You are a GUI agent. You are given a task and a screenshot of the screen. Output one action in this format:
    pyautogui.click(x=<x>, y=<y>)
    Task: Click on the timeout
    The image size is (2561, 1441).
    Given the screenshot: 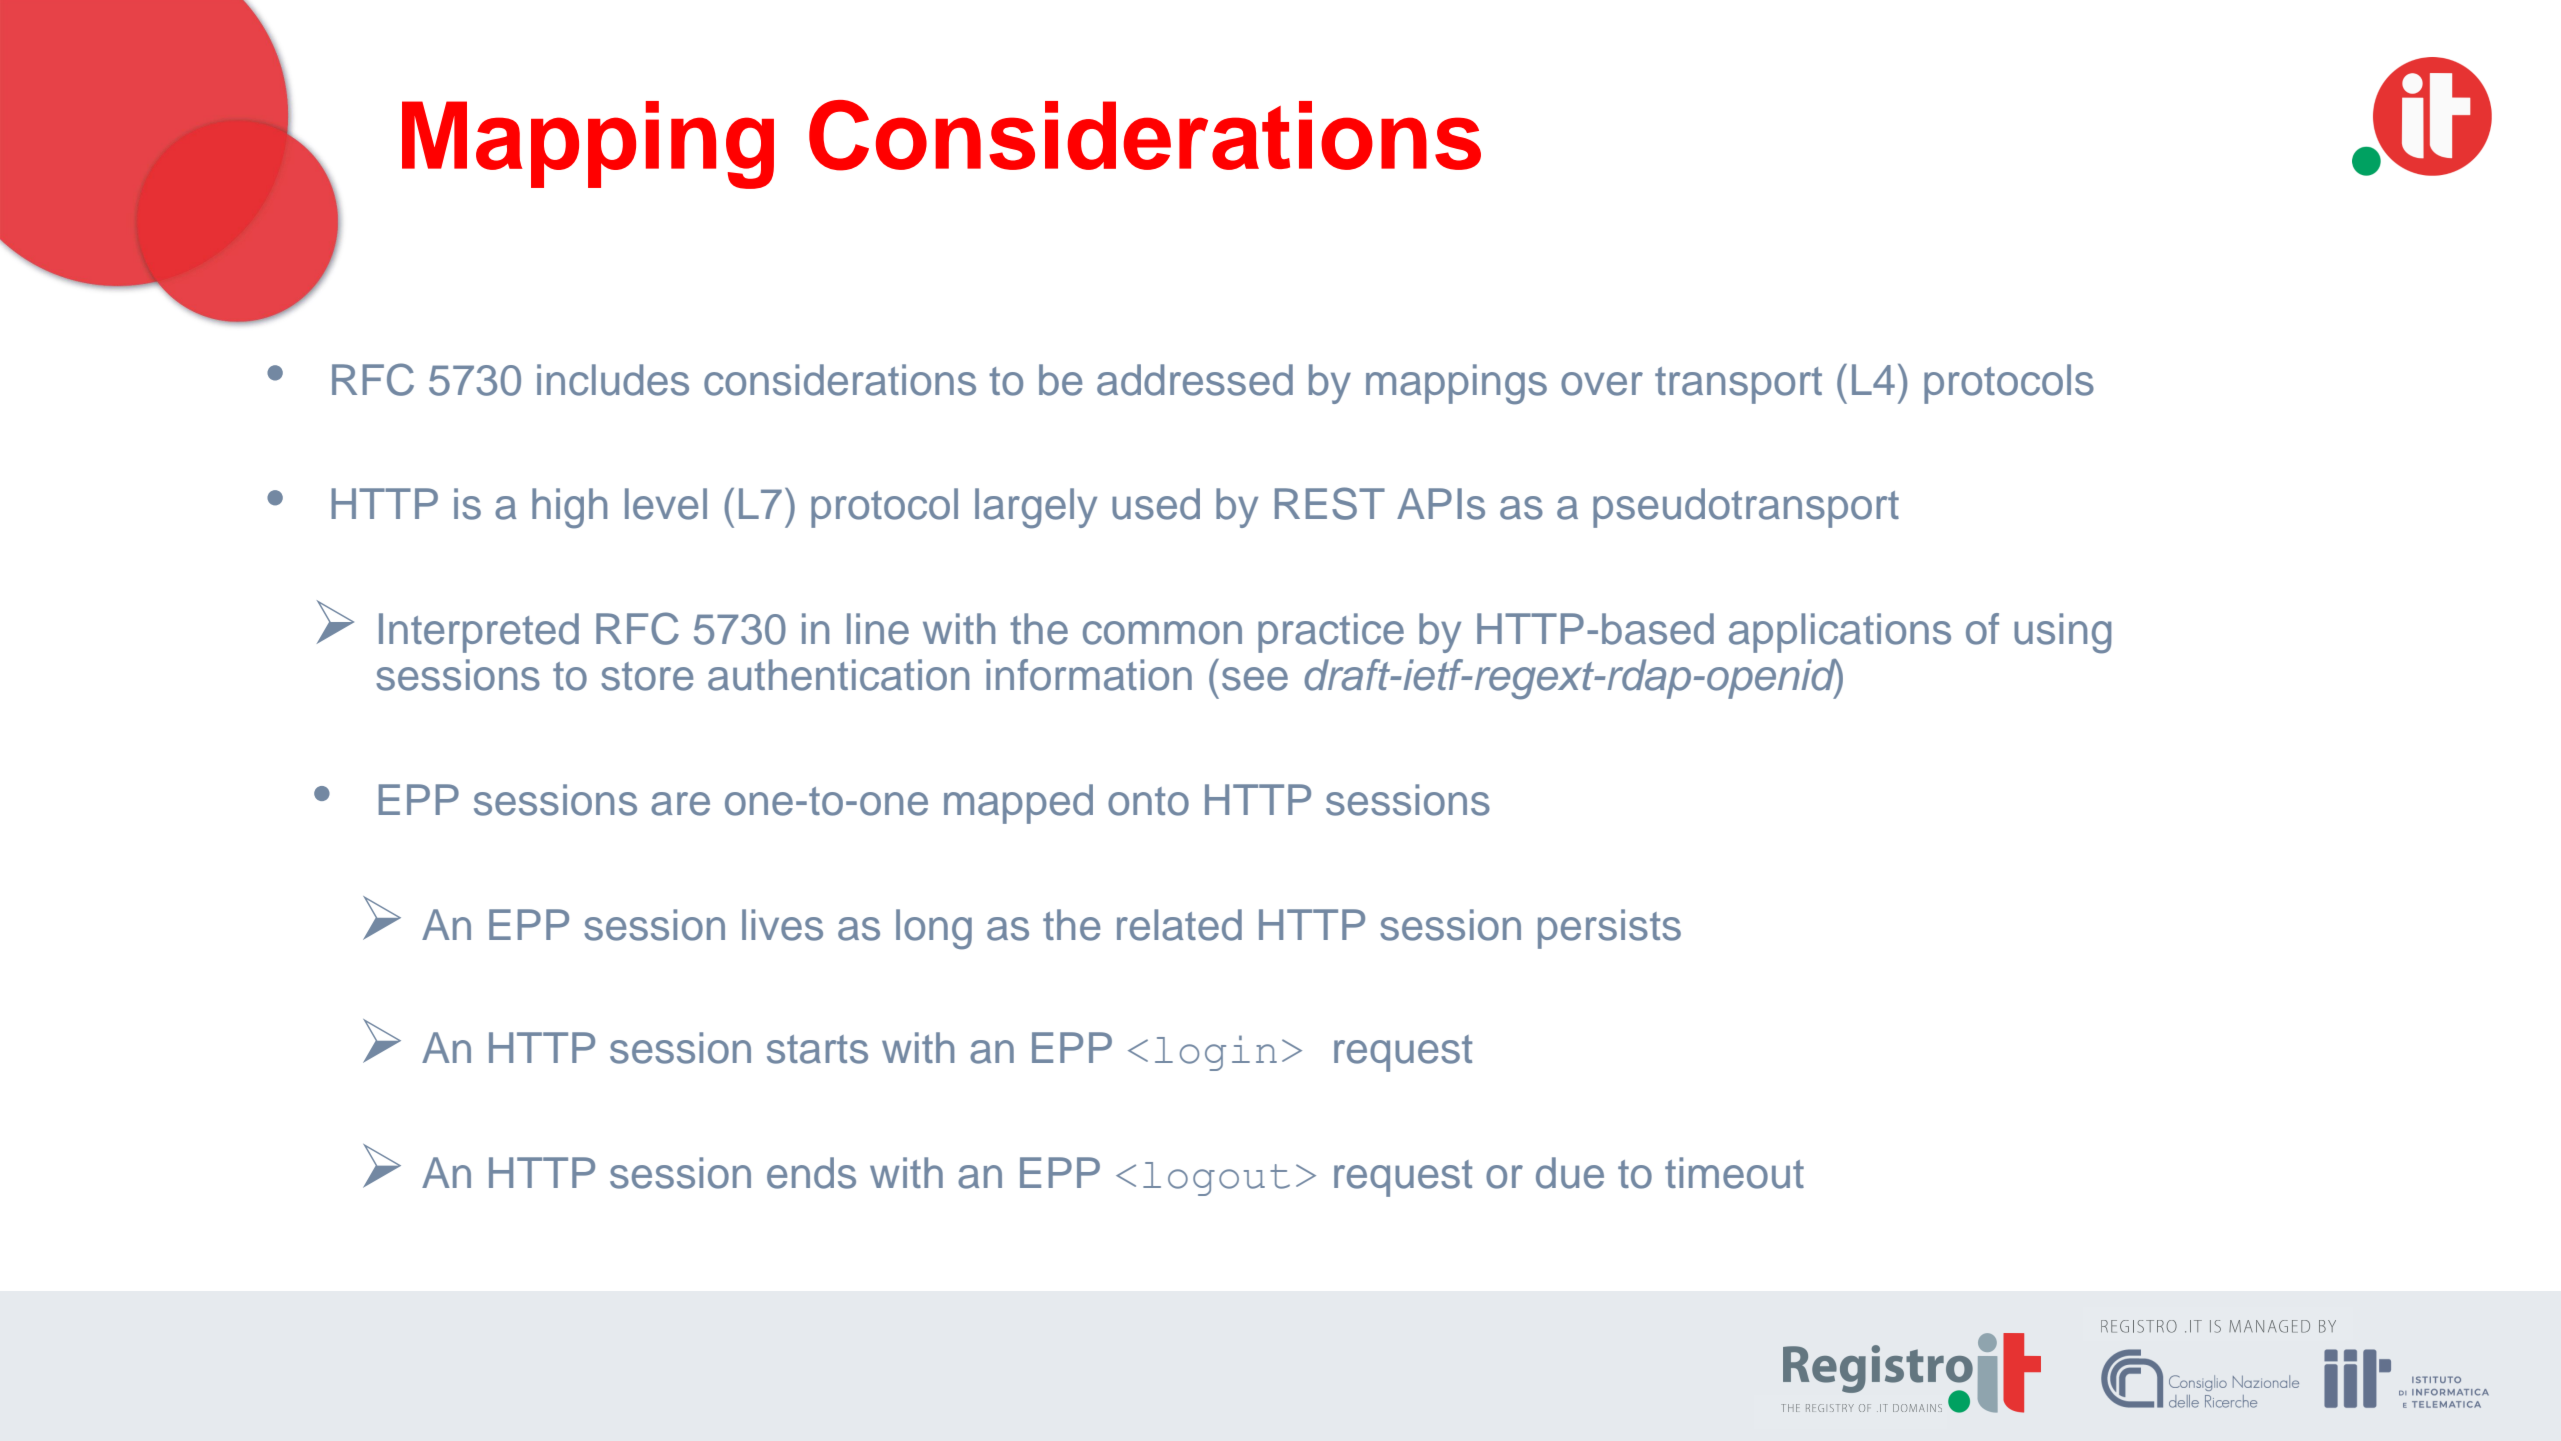 What is the action you would take?
    pyautogui.click(x=1734, y=1173)
